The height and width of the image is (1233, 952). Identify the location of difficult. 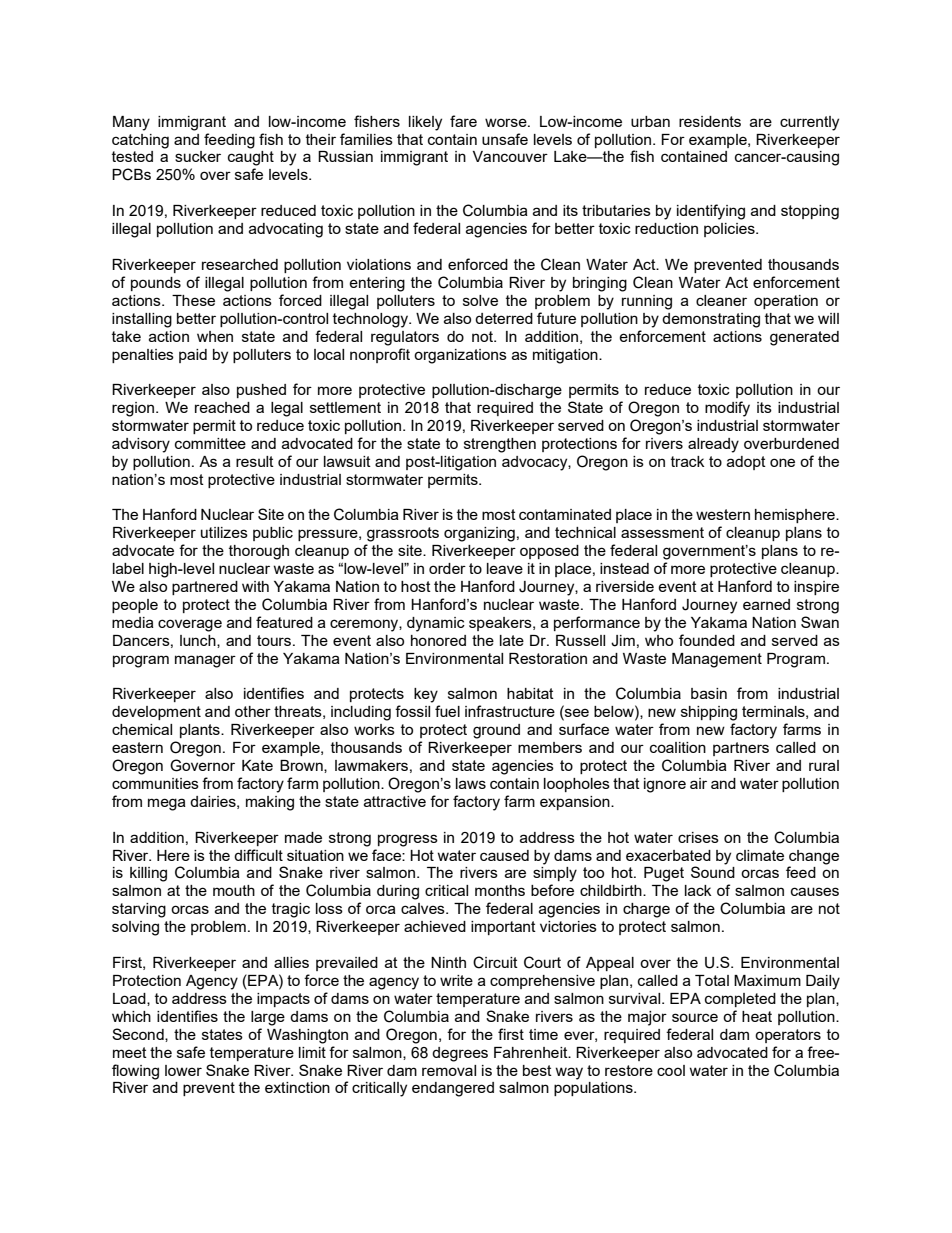
(258, 855).
